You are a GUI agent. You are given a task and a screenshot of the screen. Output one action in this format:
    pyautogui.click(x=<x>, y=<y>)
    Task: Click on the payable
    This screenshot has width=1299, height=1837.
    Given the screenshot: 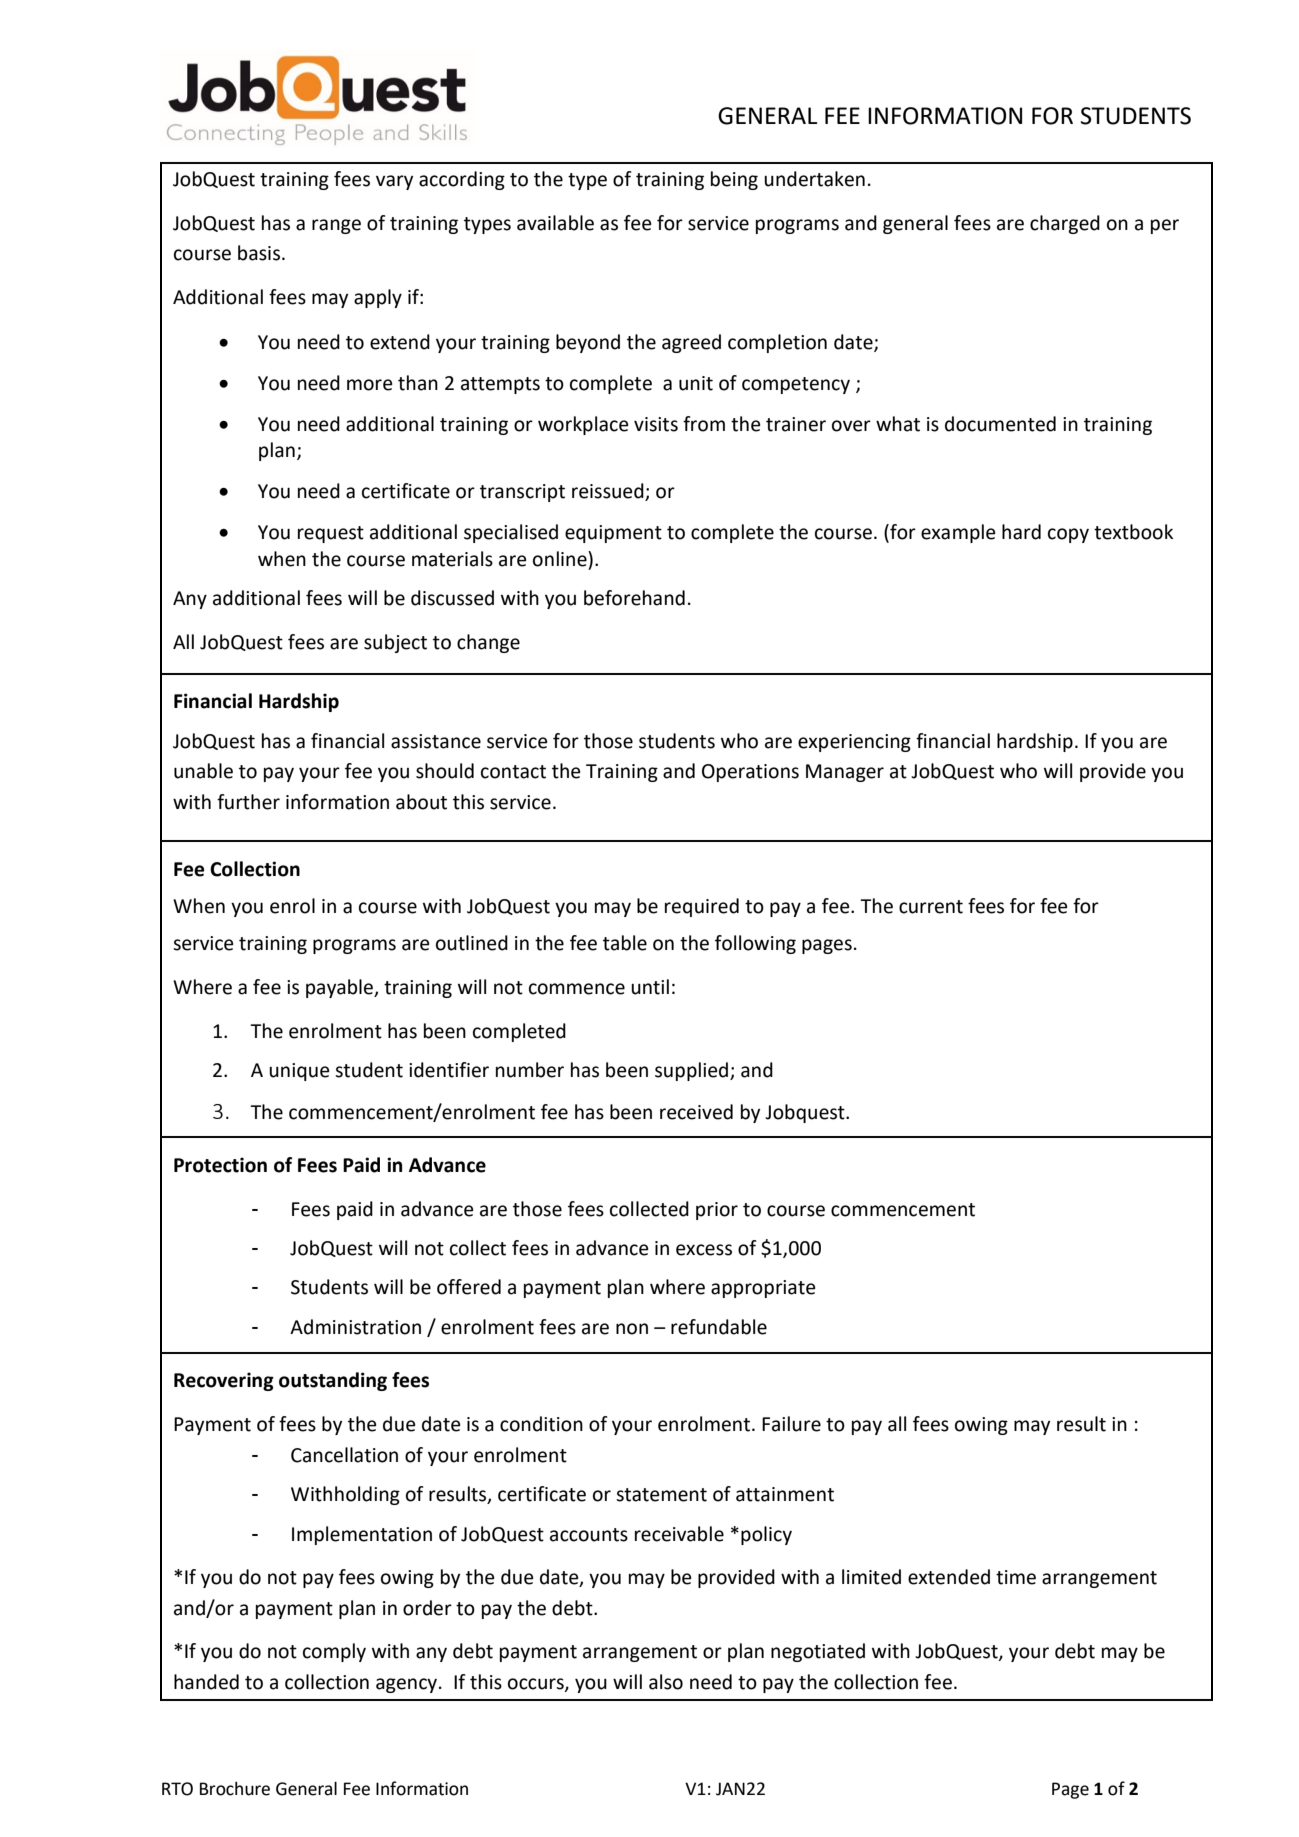 What is the action you would take?
    pyautogui.click(x=340, y=988)
